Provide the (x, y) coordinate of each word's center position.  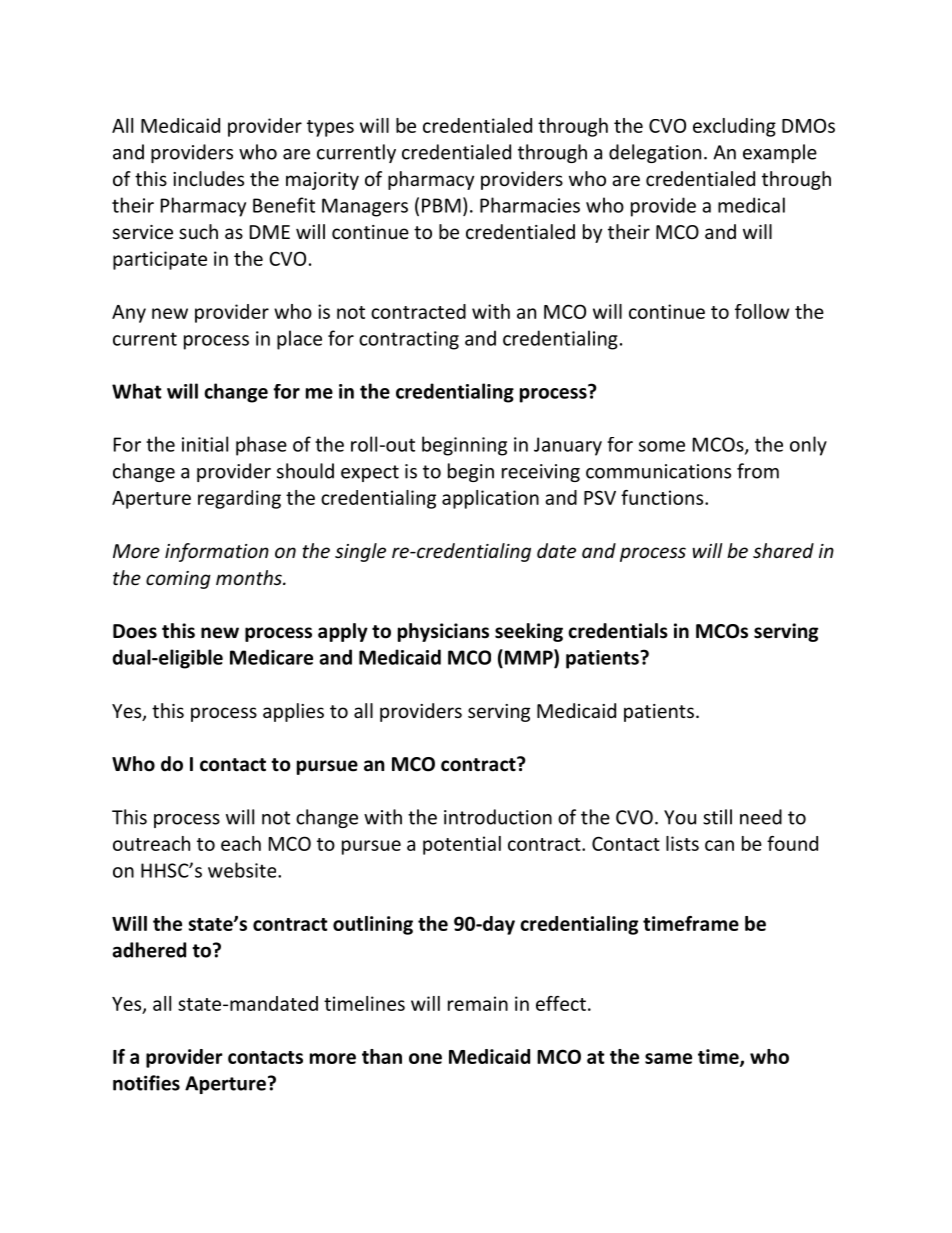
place (299, 340)
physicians (443, 632)
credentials (618, 631)
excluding (734, 127)
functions (663, 497)
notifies (146, 1083)
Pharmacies (530, 205)
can (719, 845)
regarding (239, 499)
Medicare (271, 657)
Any (129, 314)
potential (462, 845)
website (243, 870)
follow (762, 311)
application (490, 499)
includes (208, 178)
